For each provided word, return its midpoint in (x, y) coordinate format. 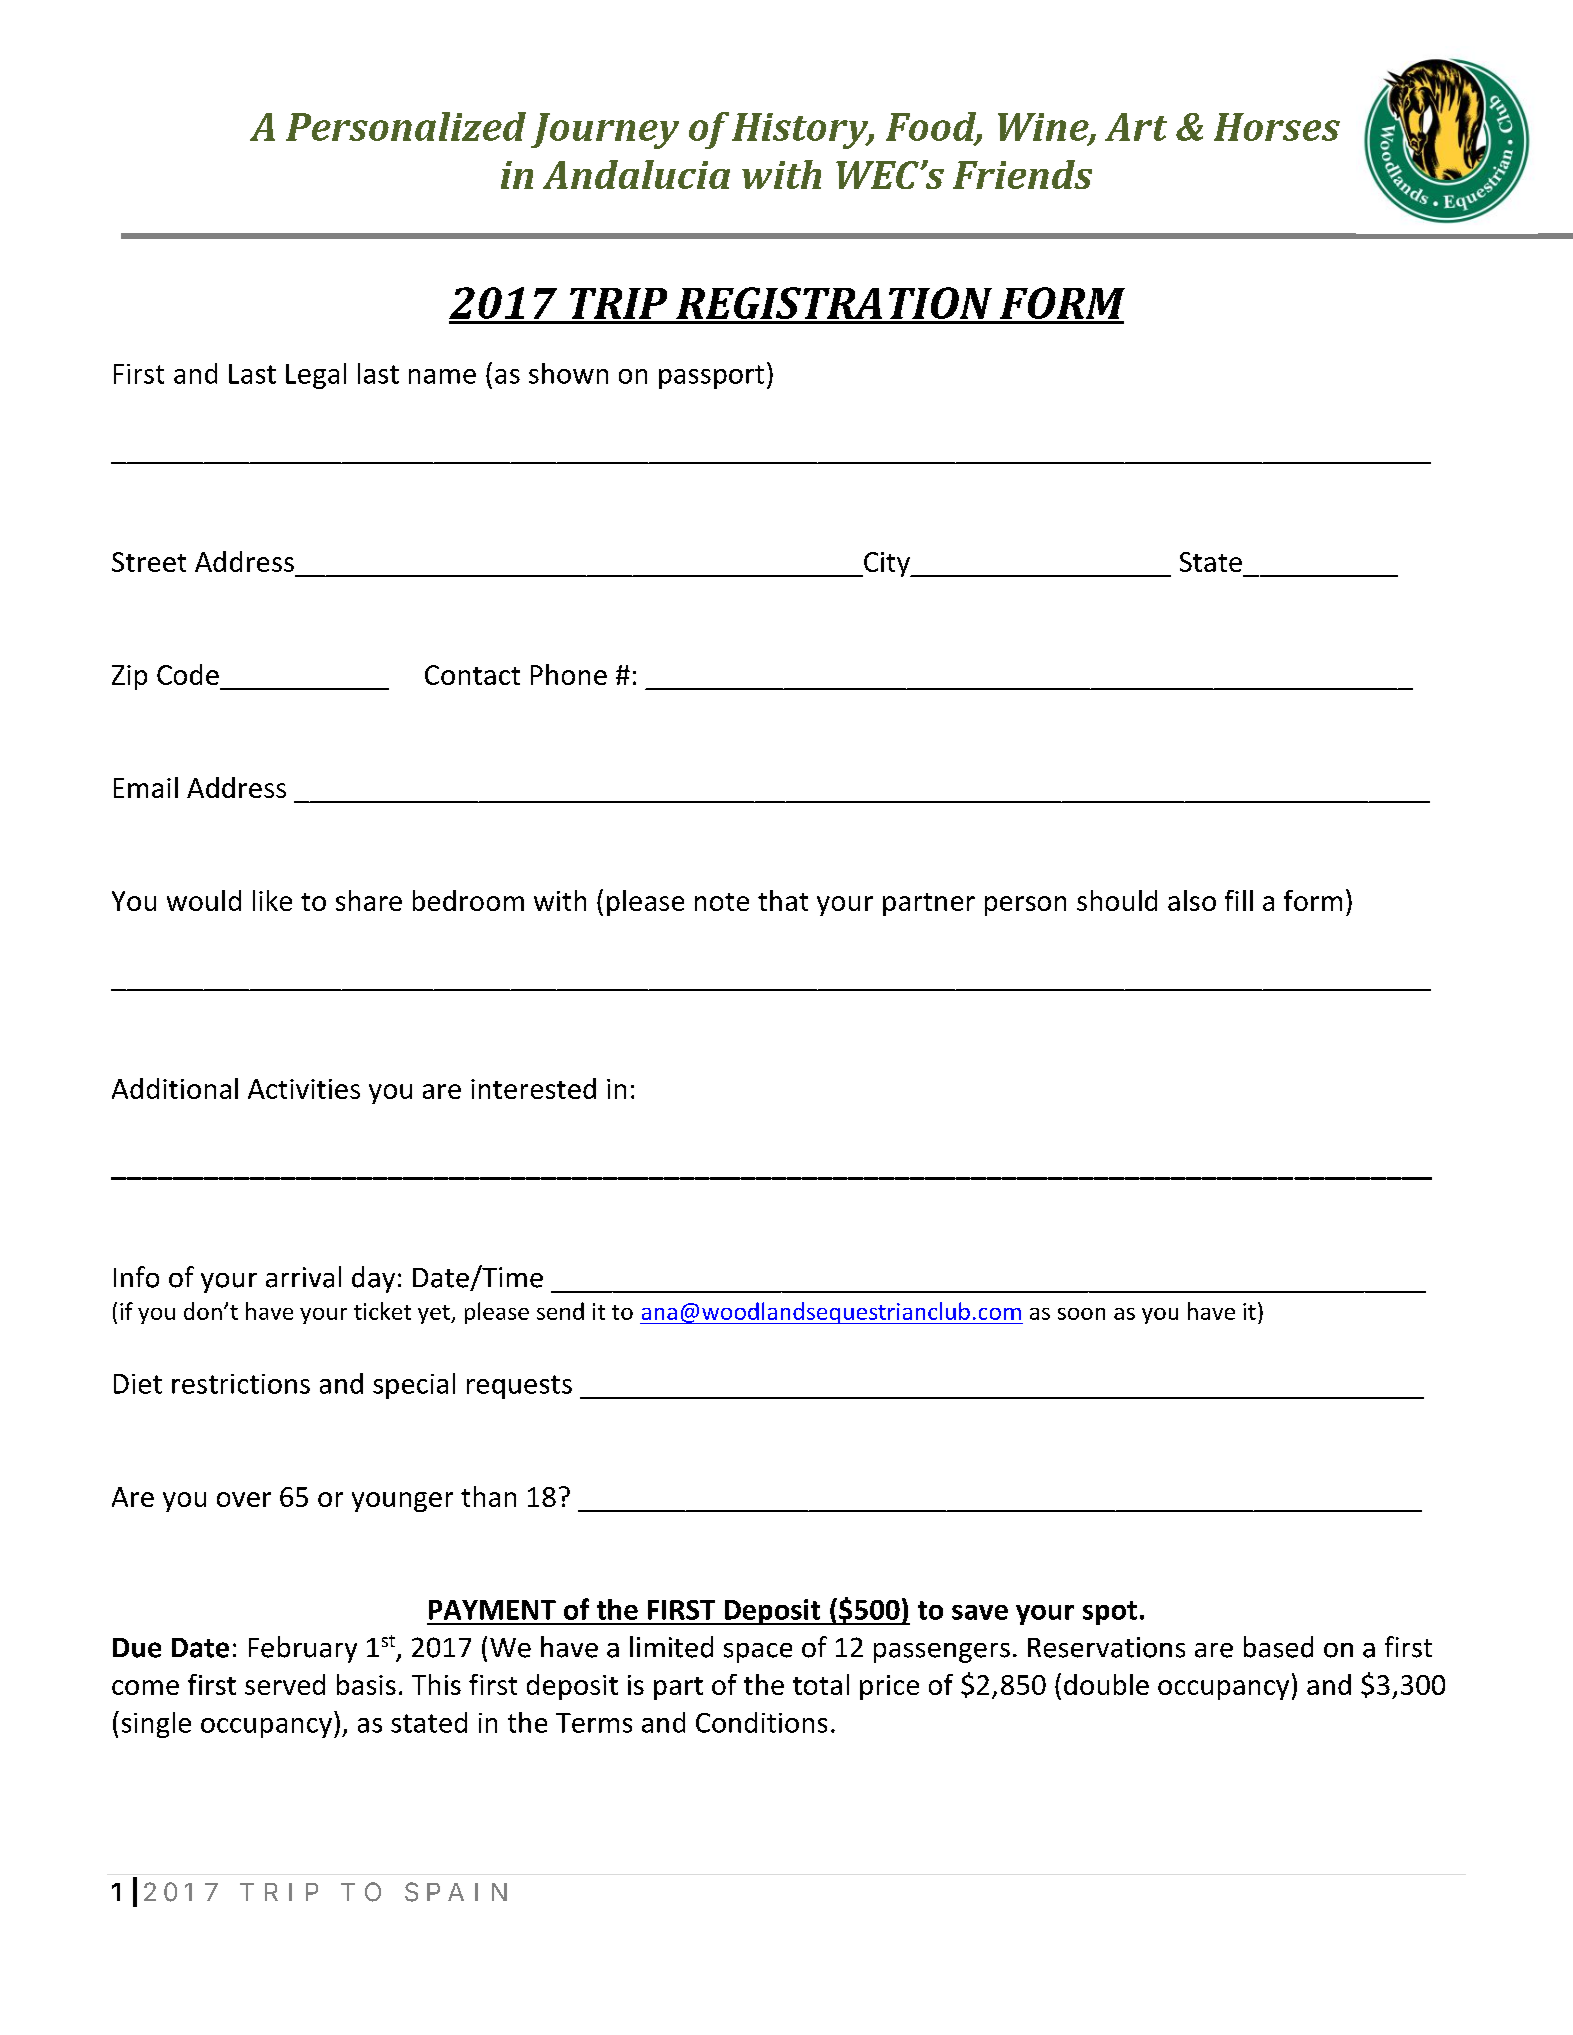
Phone (569, 674)
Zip (129, 677)
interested (533, 1088)
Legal (316, 376)
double (1106, 1684)
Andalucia (636, 174)
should (1117, 900)
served (285, 1684)
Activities (304, 1089)
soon (1081, 1314)
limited (671, 1647)
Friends (1022, 174)
